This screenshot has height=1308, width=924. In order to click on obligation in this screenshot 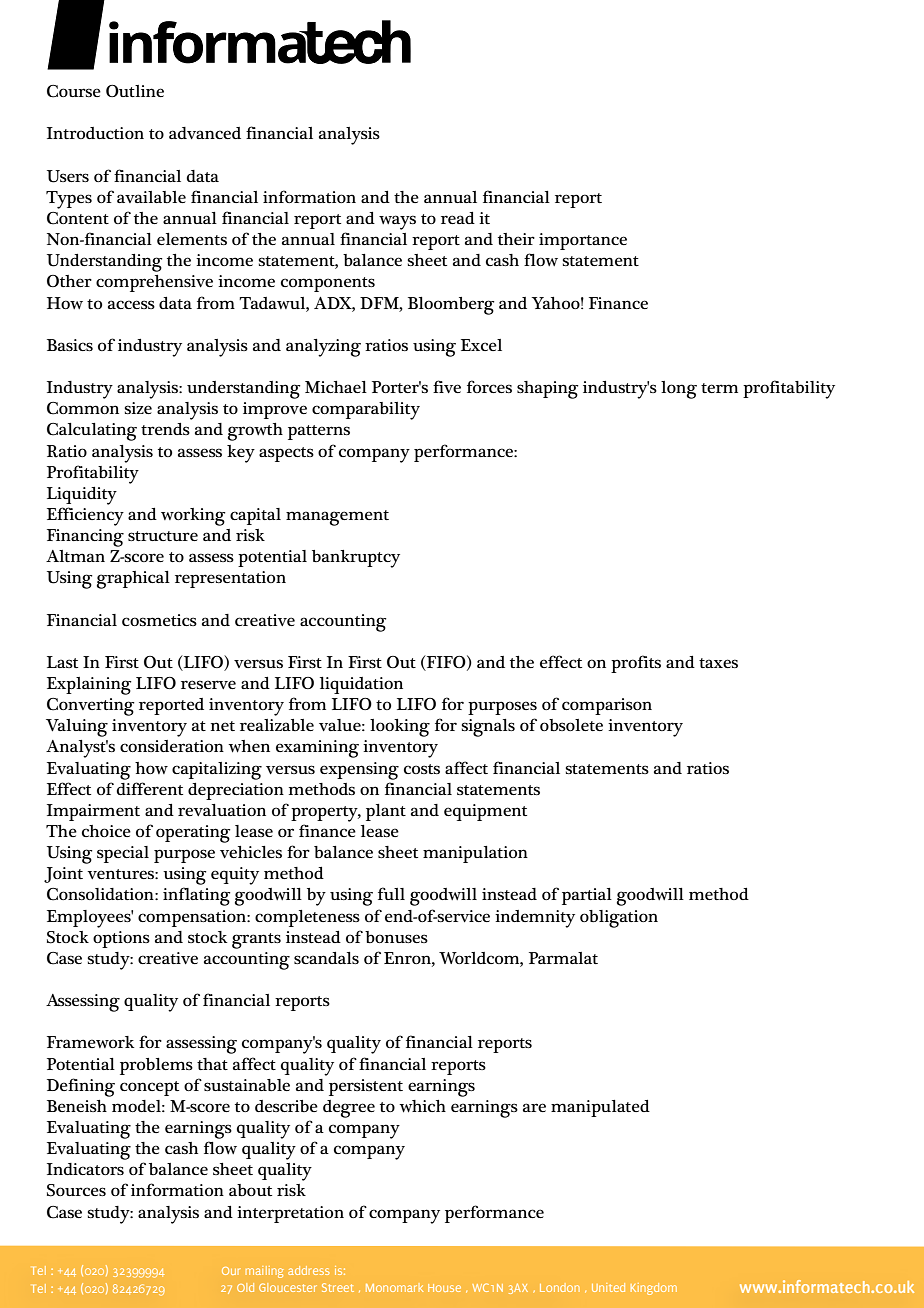, I will do `click(619, 919)`.
